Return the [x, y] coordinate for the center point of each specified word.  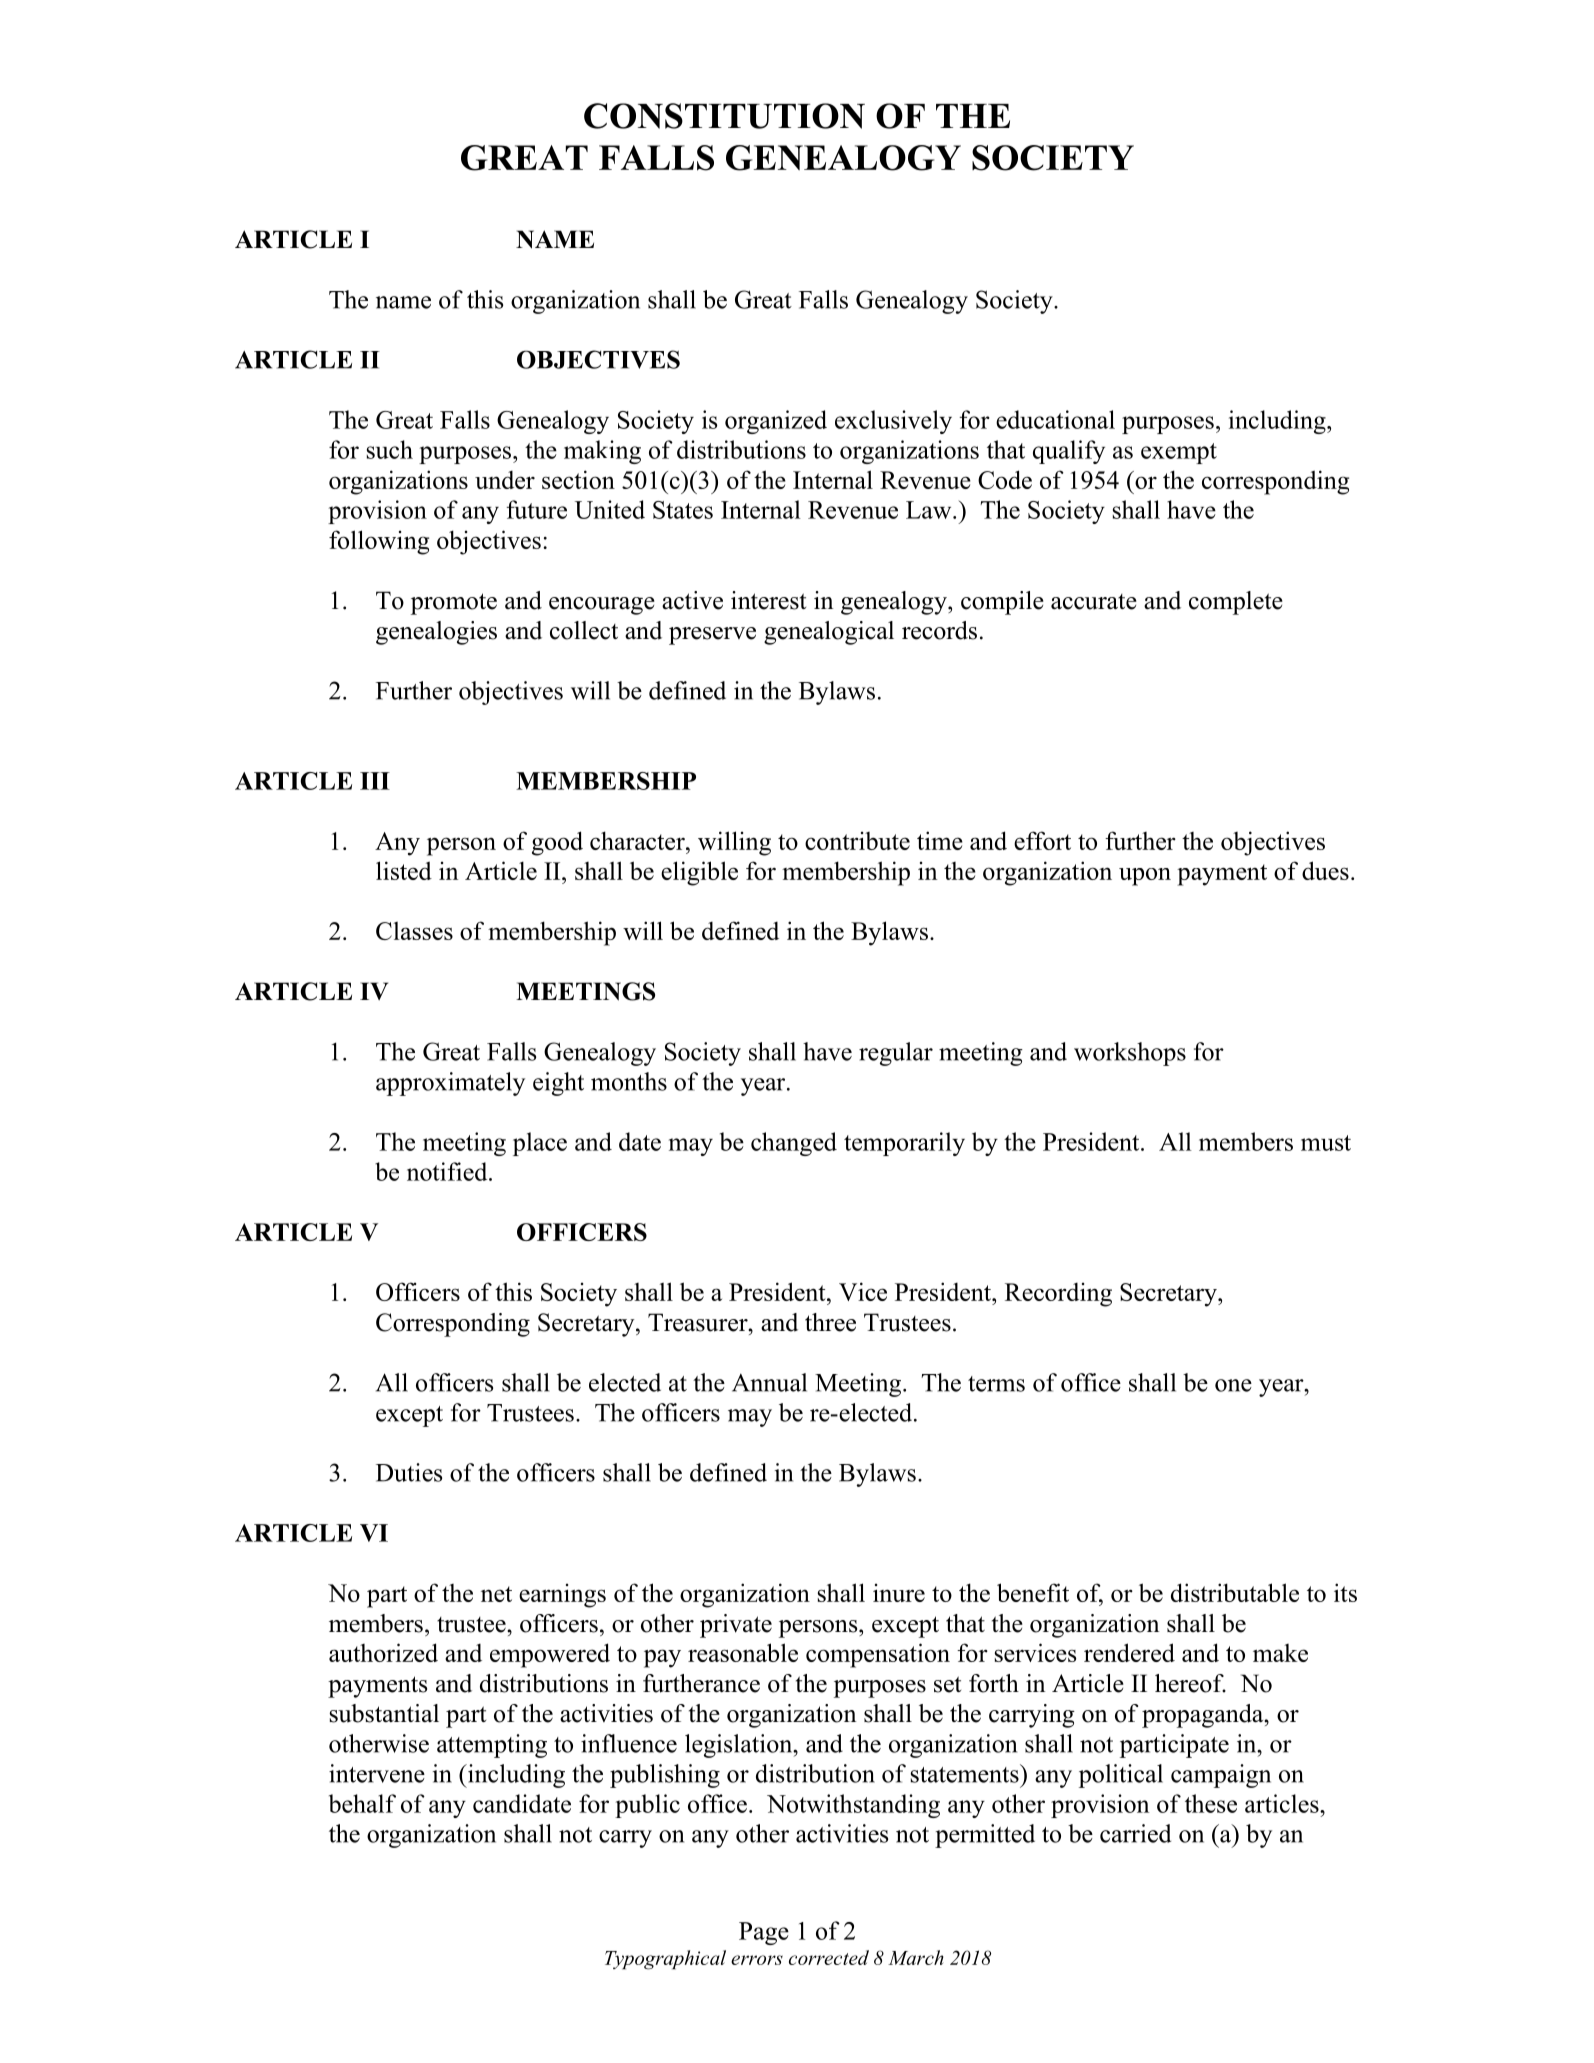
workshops [1130, 1054]
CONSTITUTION [724, 116]
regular [896, 1054]
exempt [1179, 453]
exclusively [893, 422]
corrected [829, 1957]
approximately [450, 1084]
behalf [362, 1803]
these [1211, 1803]
